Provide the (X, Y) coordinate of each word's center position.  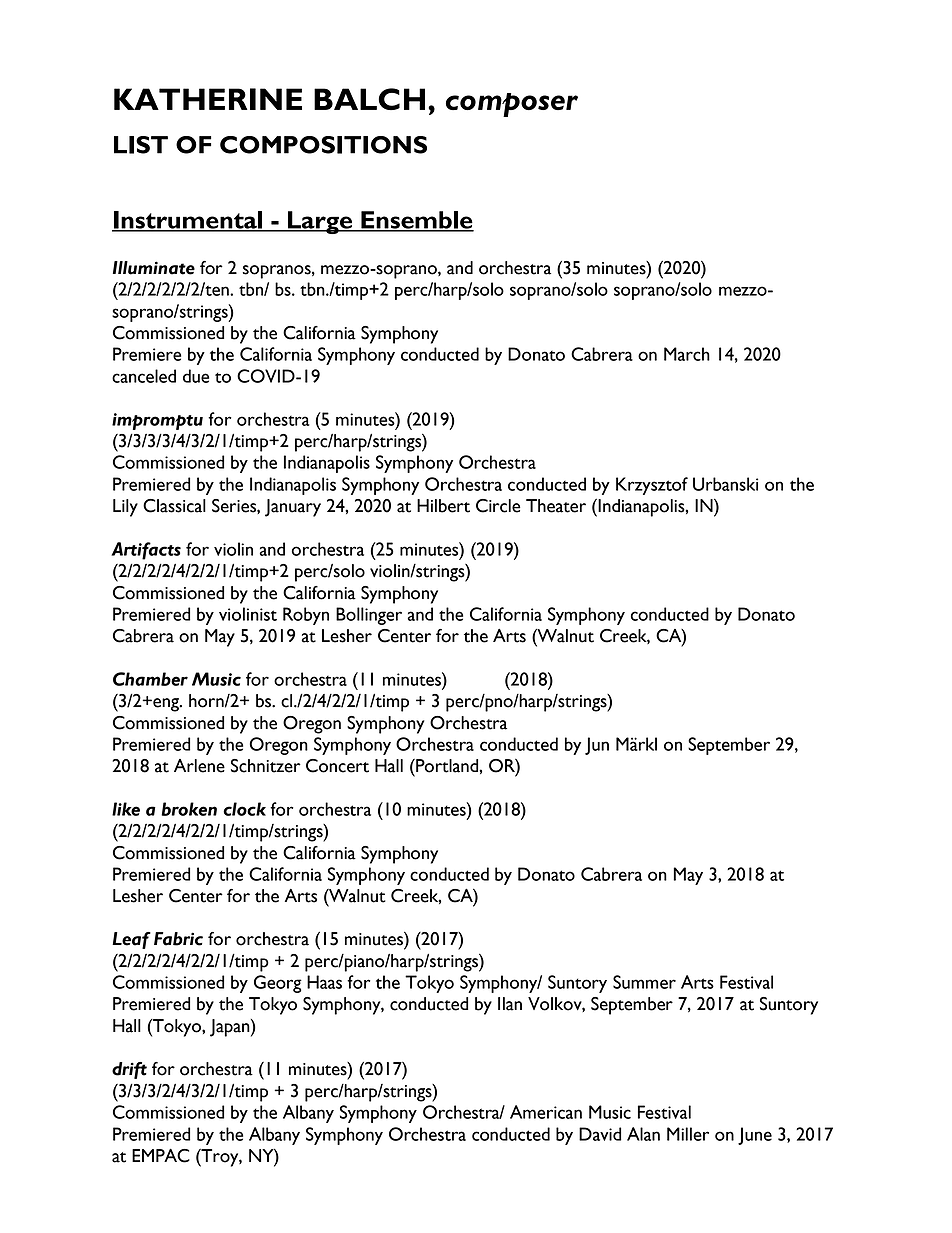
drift (129, 1070)
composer (512, 105)
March (687, 354)
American (546, 1112)
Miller (688, 1134)
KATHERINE (208, 99)
